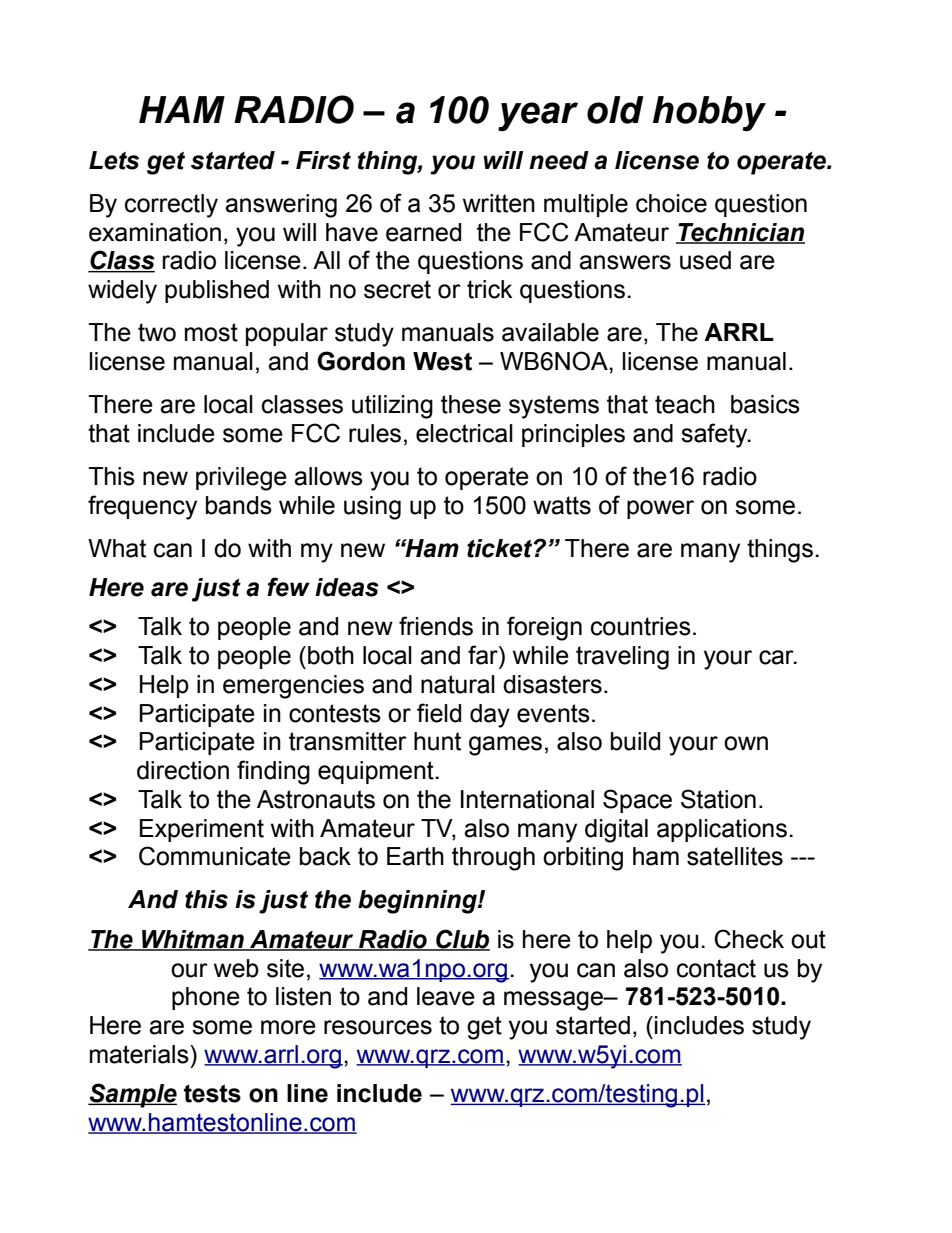 This screenshot has width=952, height=1233. Describe the element at coordinates (716, 968) in the screenshot. I see `contact` at that location.
